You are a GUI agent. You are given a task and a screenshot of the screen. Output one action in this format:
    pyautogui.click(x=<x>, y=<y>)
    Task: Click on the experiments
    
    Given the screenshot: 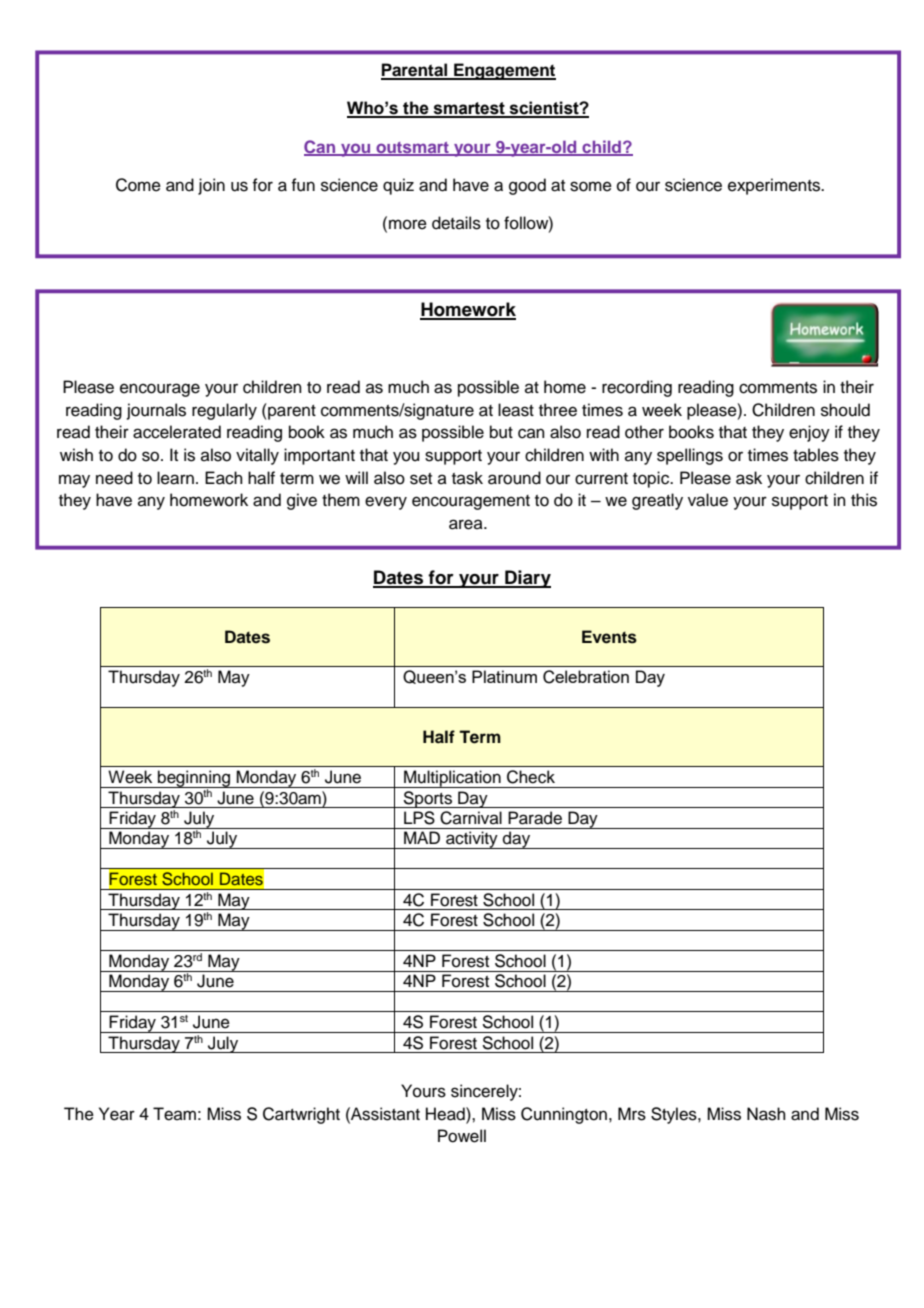 What is the action you would take?
    pyautogui.click(x=775, y=186)
